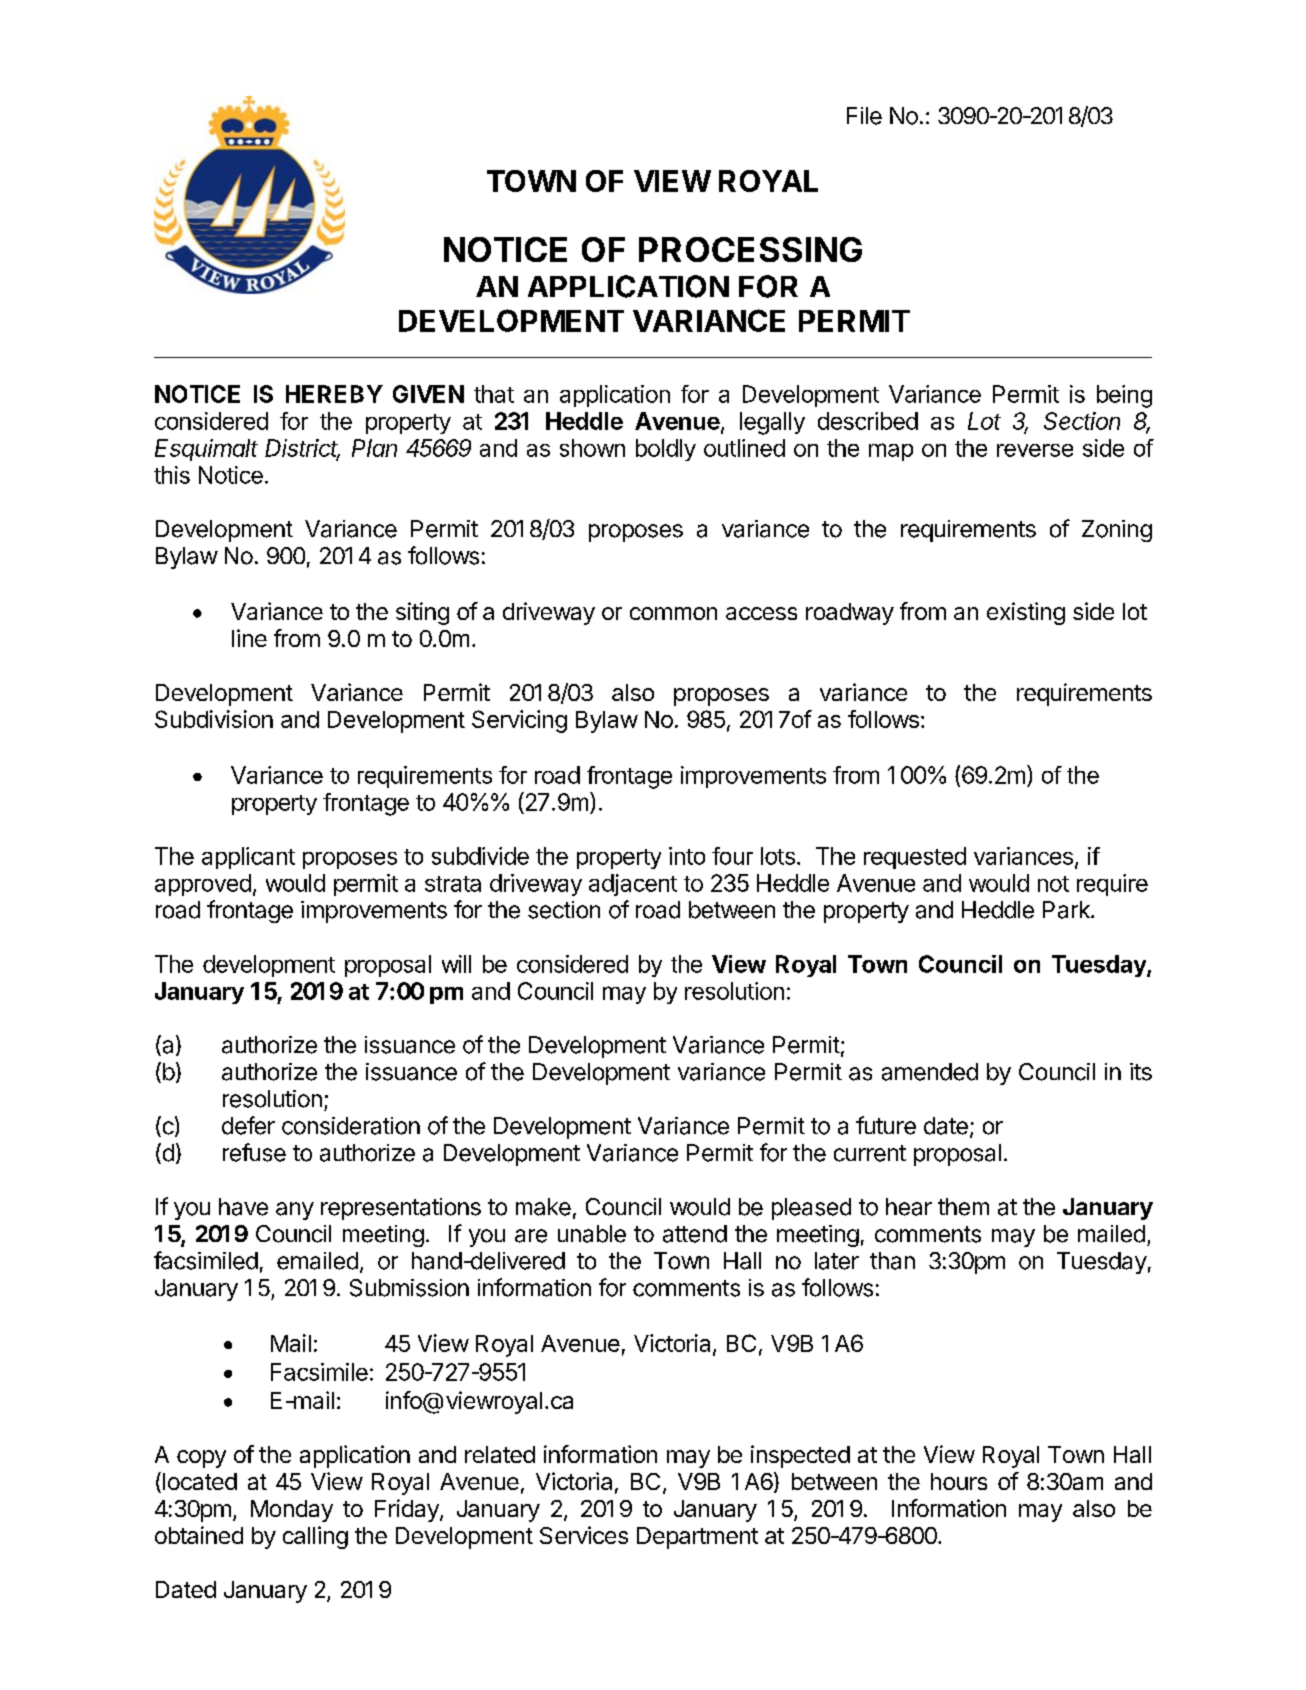  Describe the element at coordinates (334, 394) in the image. I see `HEREBY` at that location.
